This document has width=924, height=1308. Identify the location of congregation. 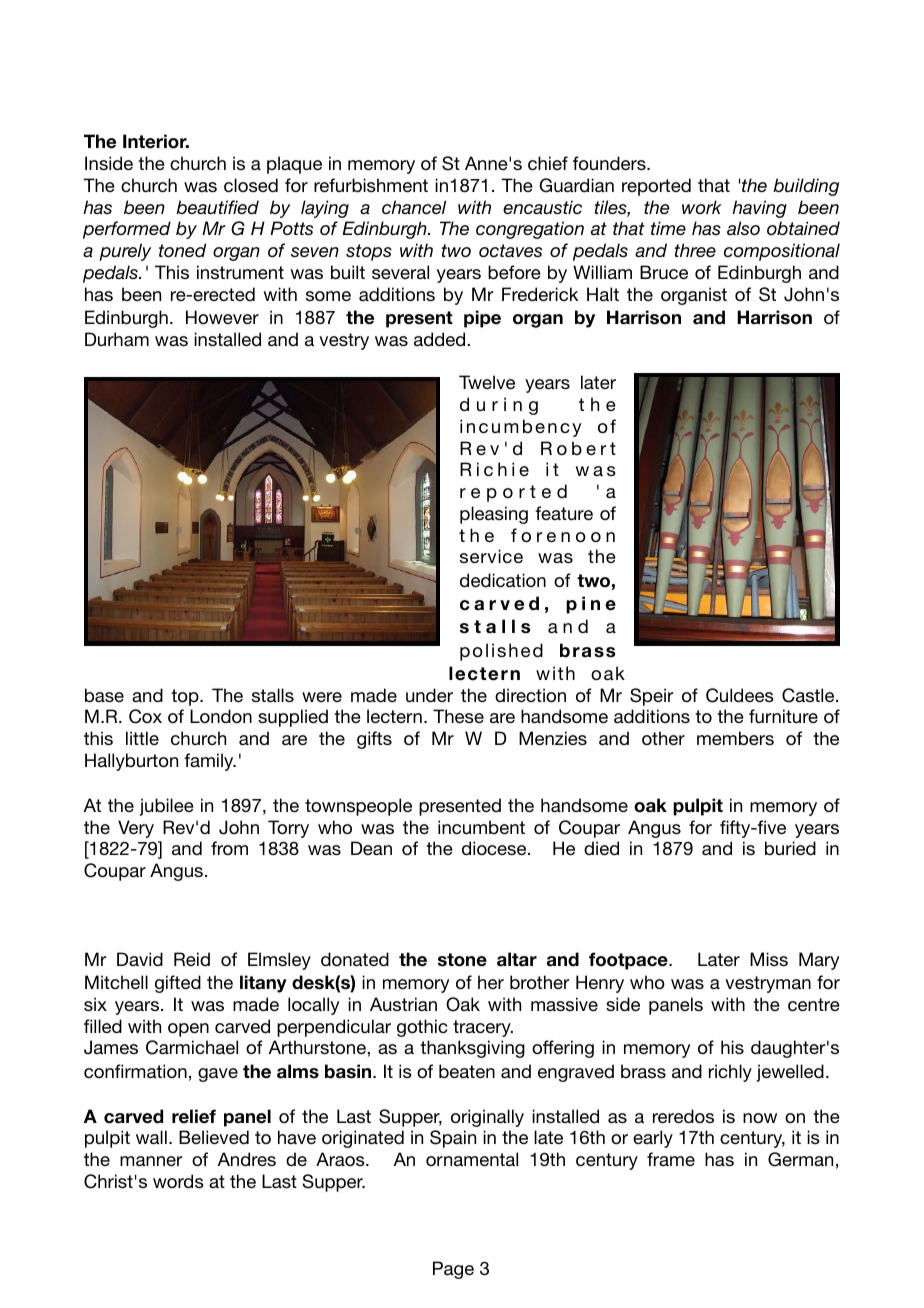
(530, 230).
